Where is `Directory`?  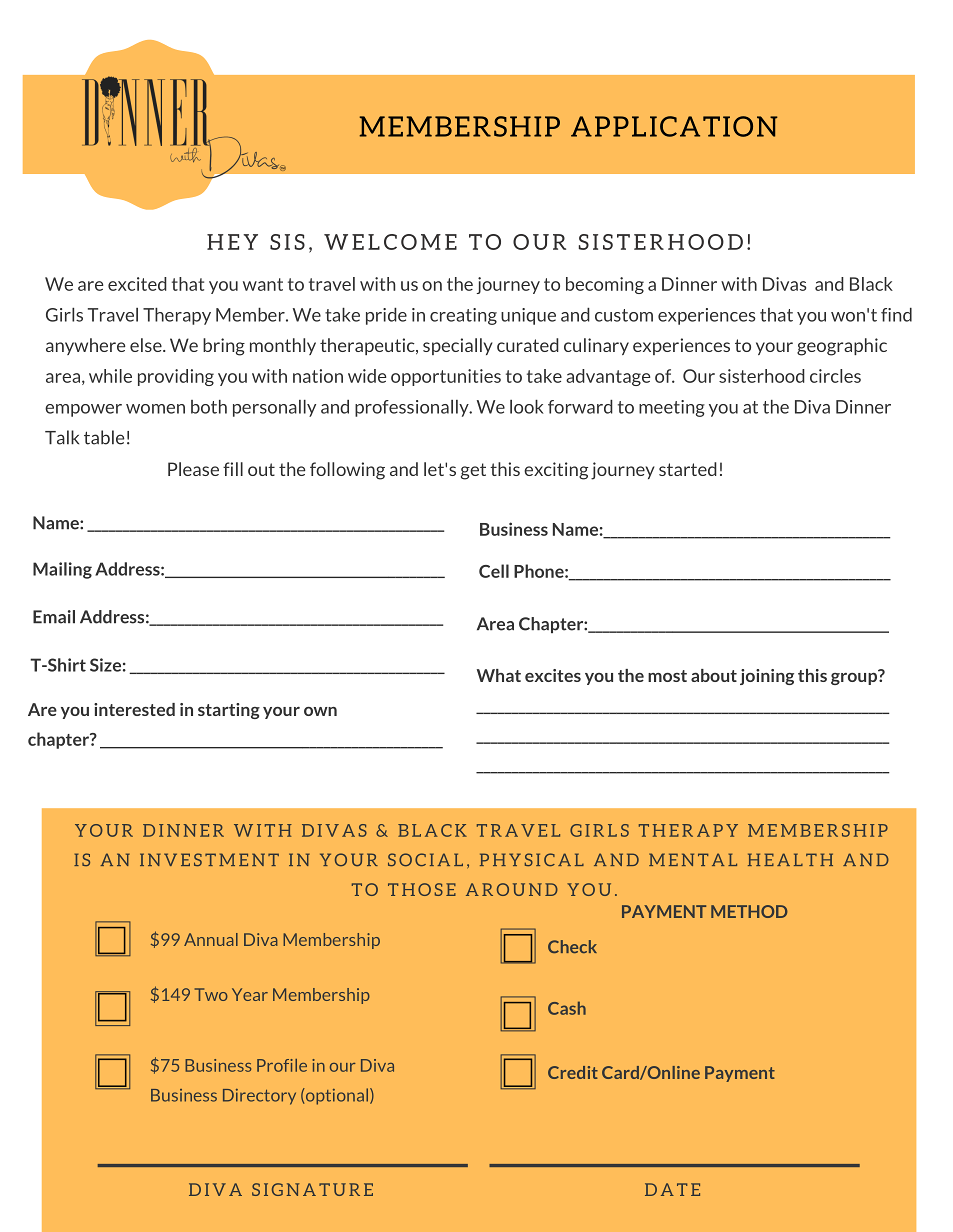
Directory is located at coordinates (259, 1097).
